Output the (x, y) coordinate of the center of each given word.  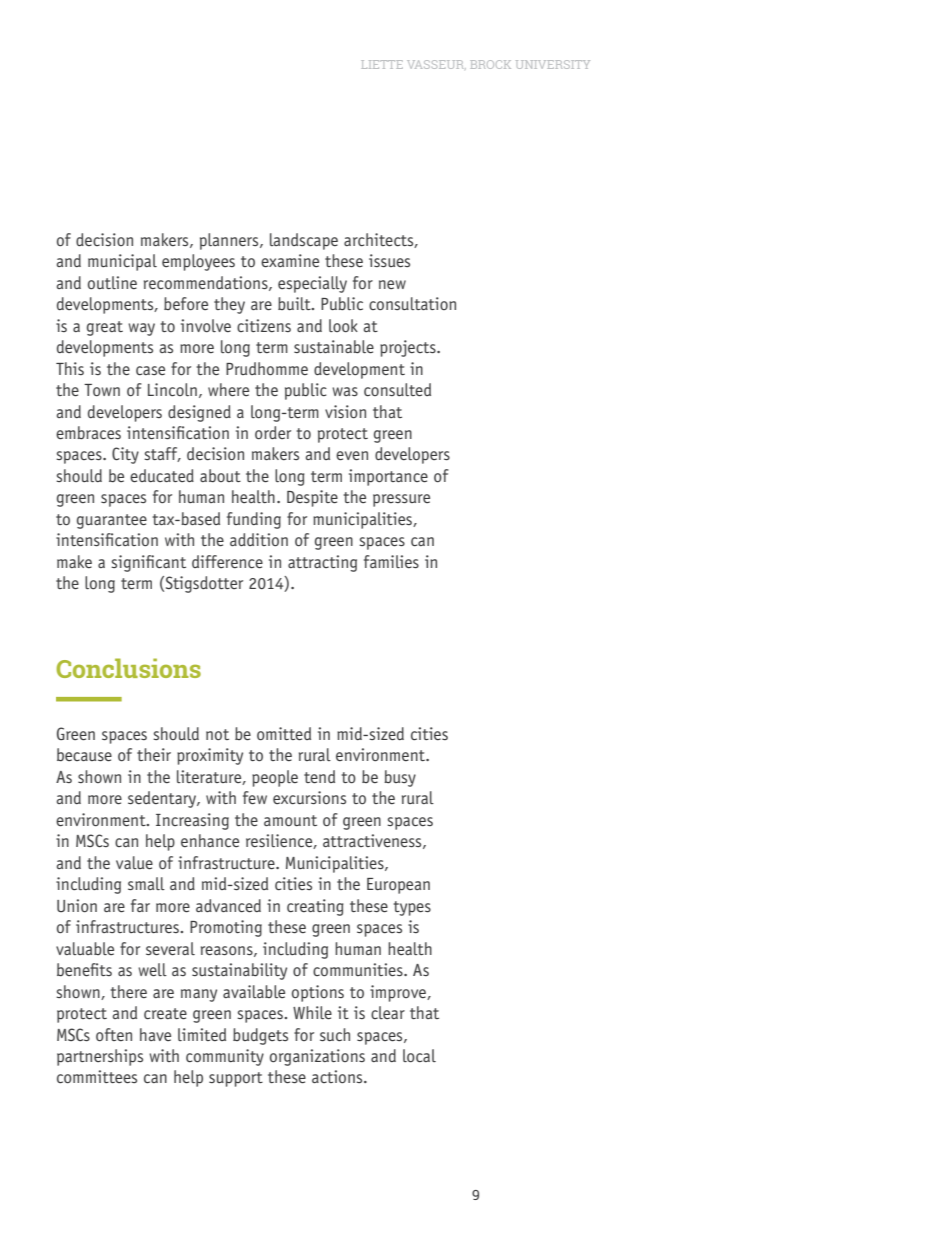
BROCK (491, 64)
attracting (322, 563)
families (391, 561)
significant (148, 563)
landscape (304, 241)
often (114, 1034)
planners (230, 241)
